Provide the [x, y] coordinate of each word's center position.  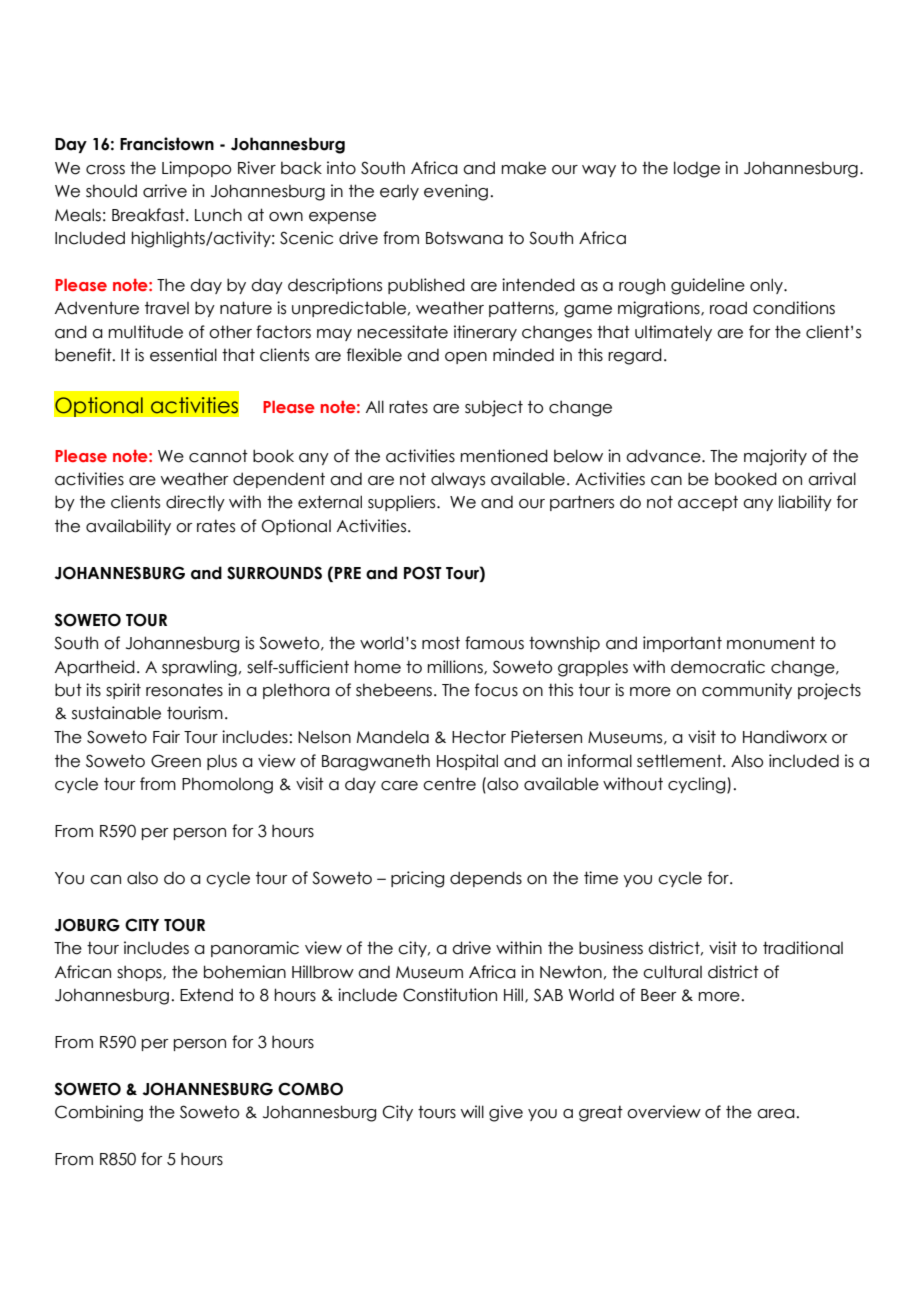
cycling [698, 785]
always [458, 480]
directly [195, 503]
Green [176, 761]
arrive [165, 191]
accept [708, 503]
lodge [697, 169]
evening [456, 192]
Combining [99, 1113]
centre [449, 784]
